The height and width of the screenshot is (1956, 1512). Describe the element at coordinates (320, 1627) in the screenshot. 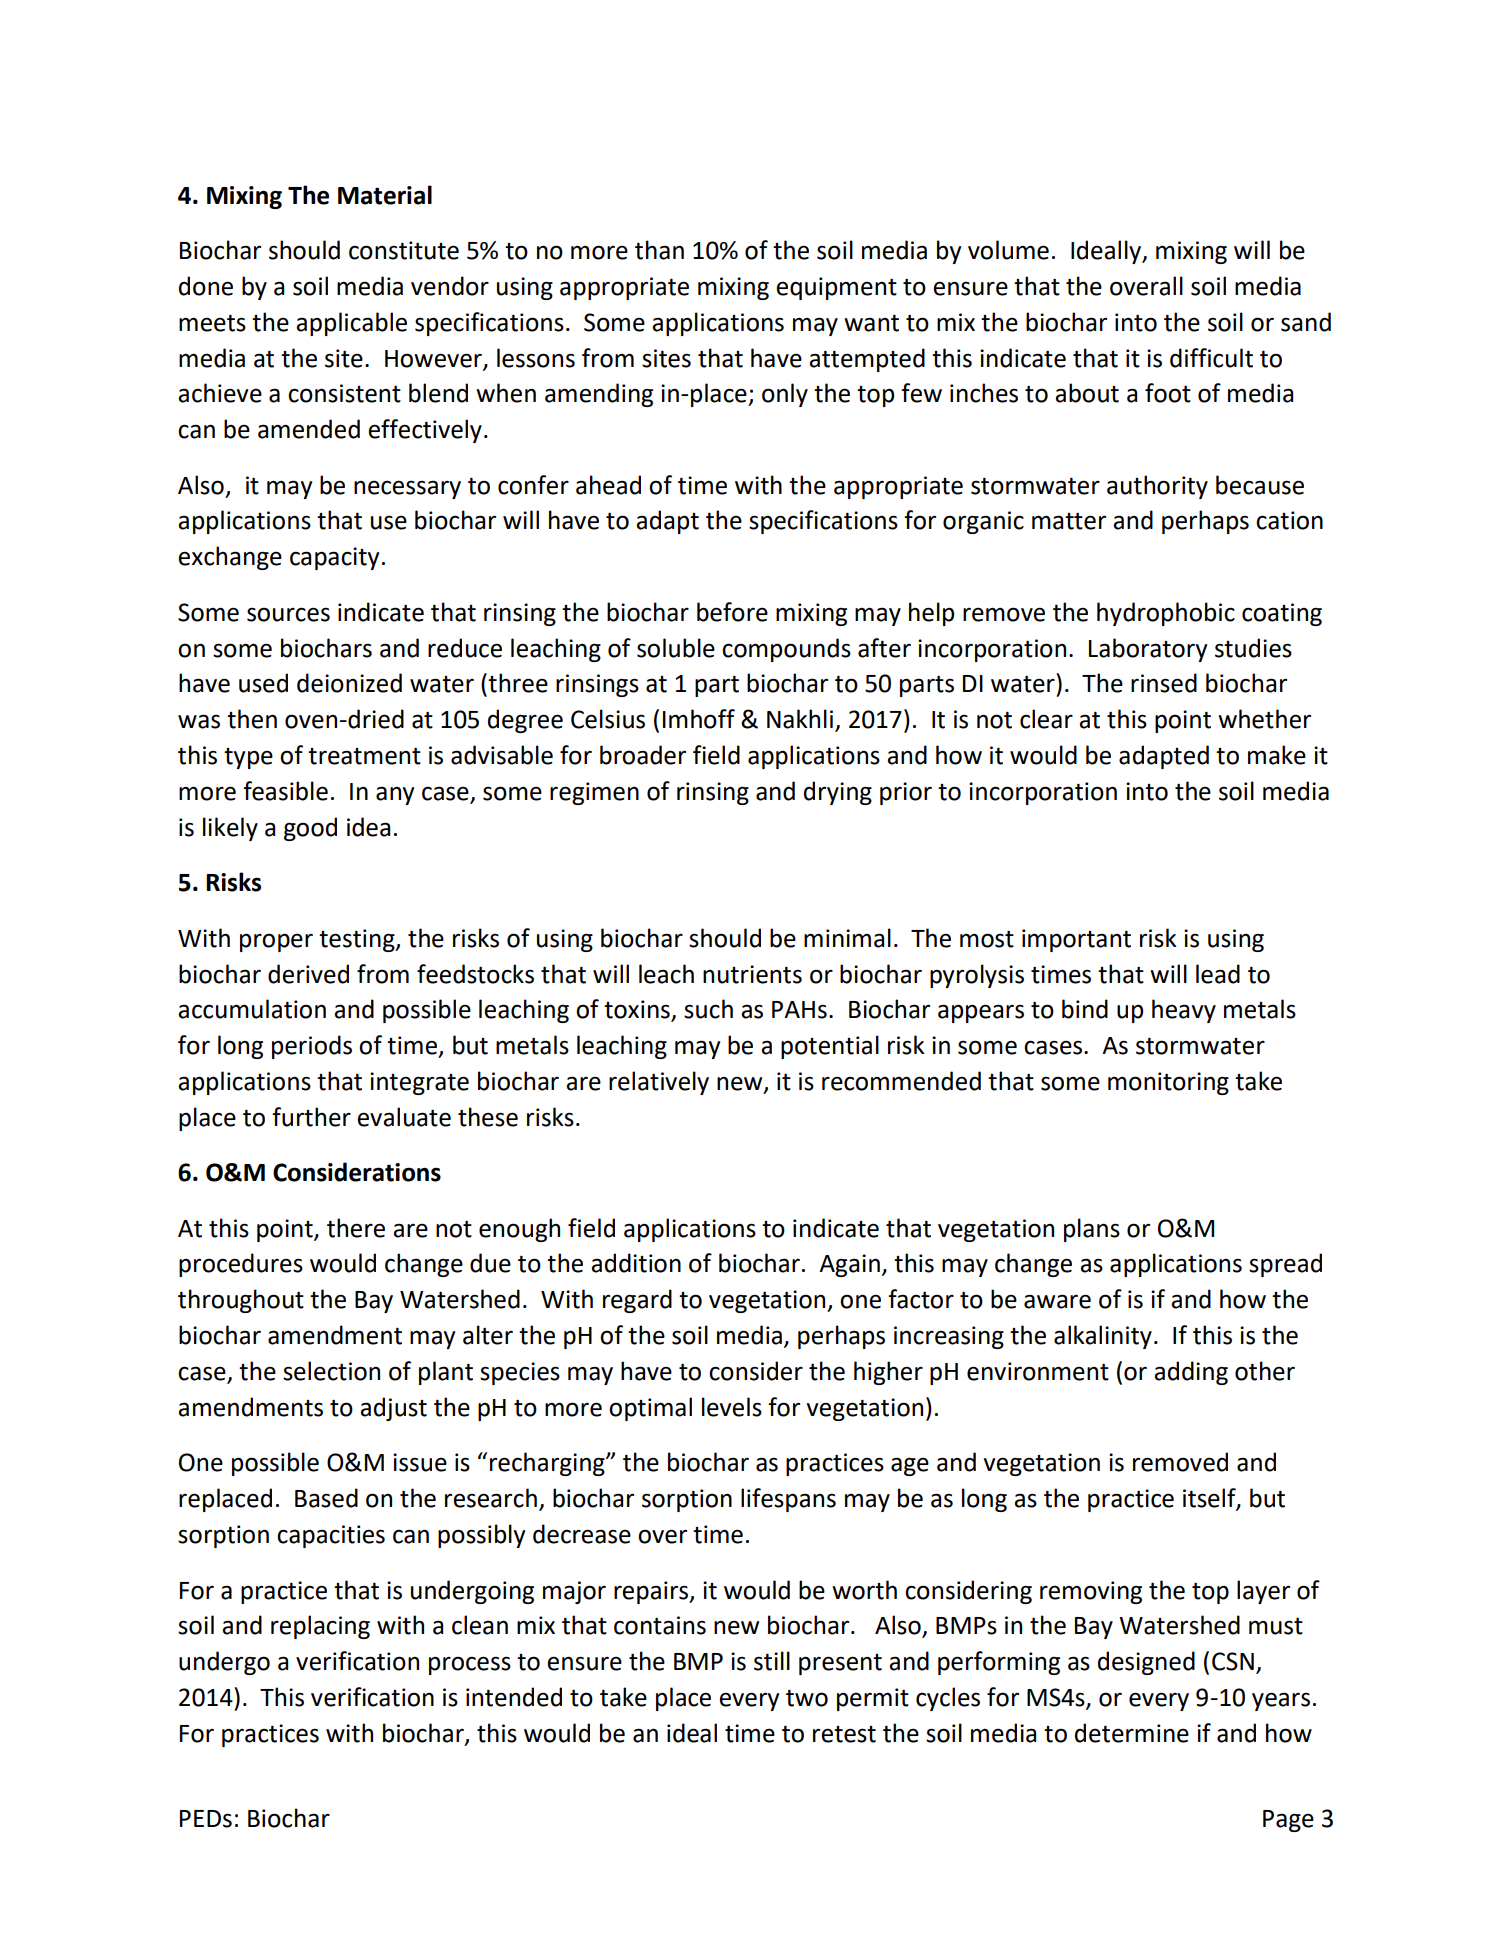

I see `replacing` at that location.
